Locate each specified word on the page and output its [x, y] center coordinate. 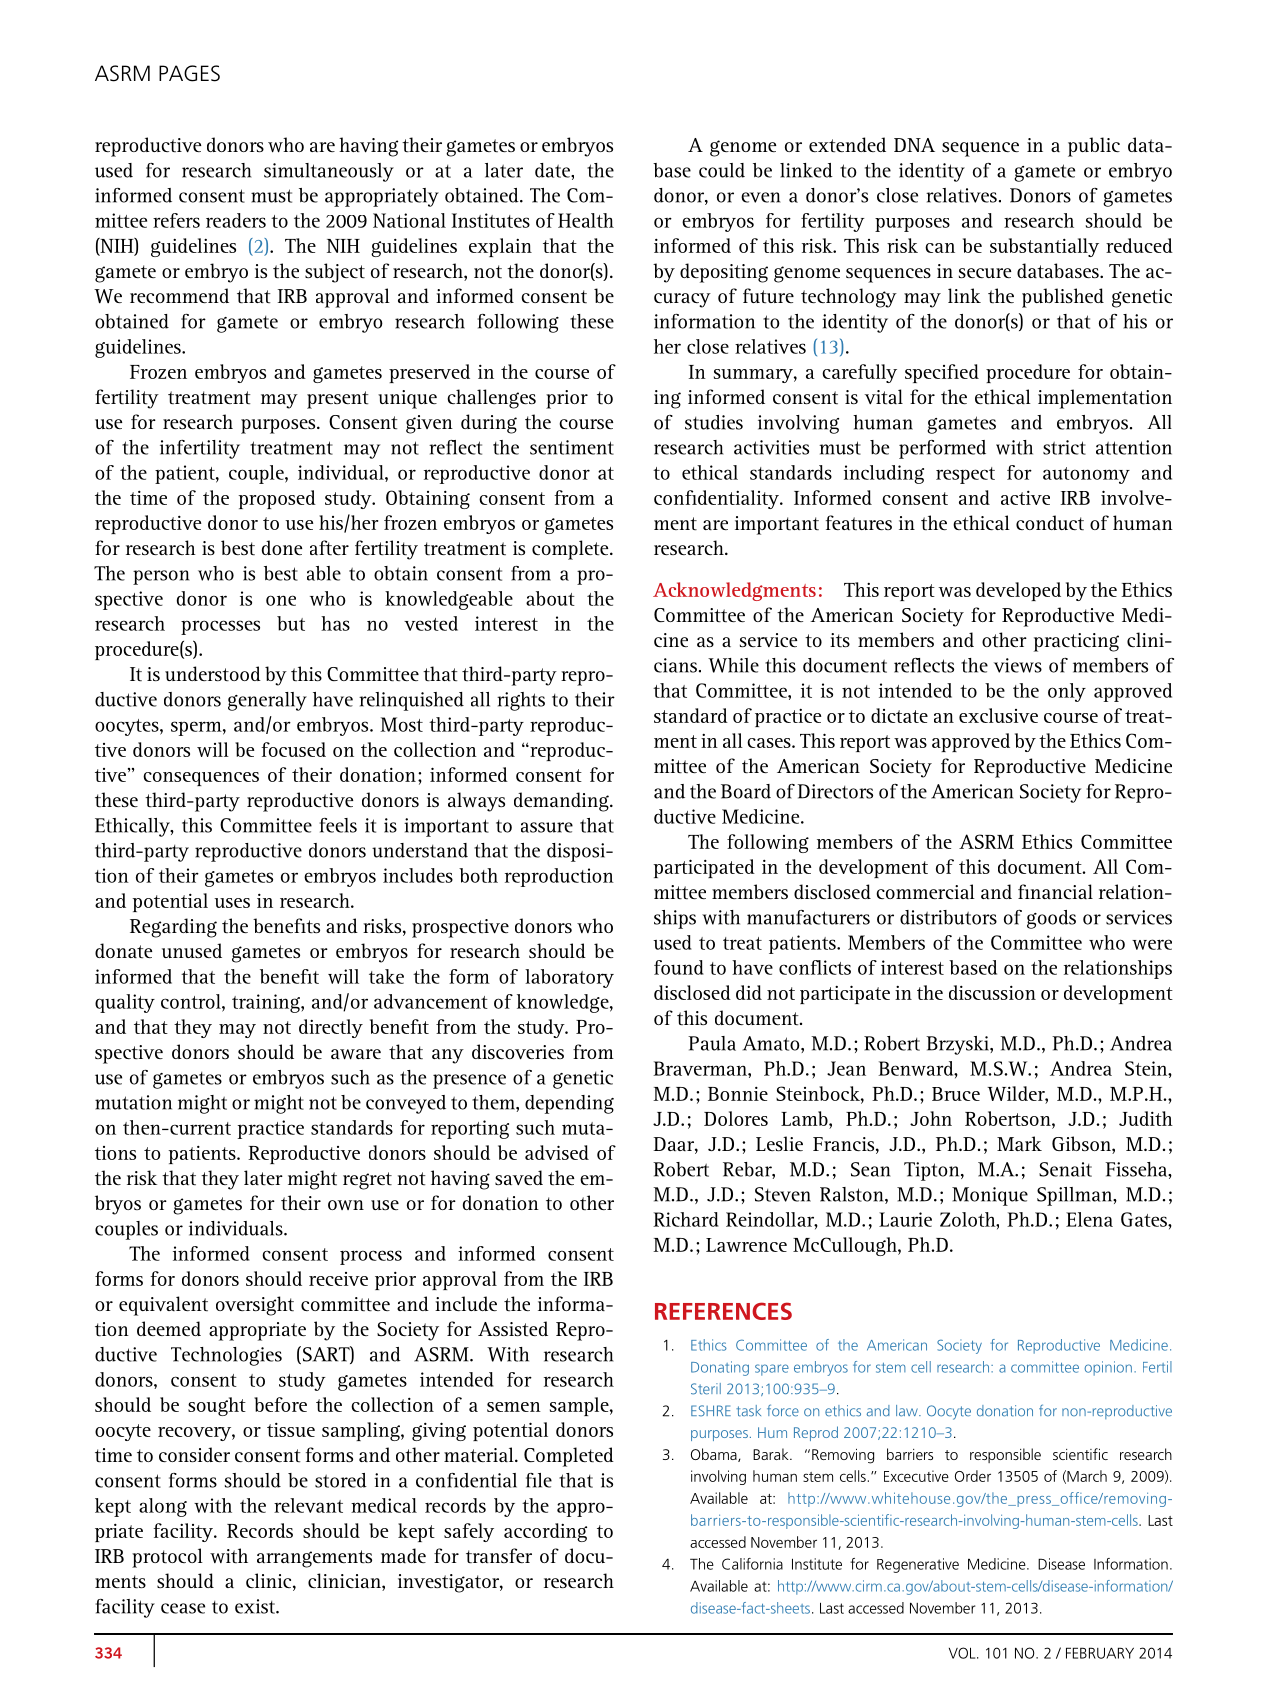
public [1094, 147]
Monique [990, 1196]
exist [256, 1606]
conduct [1050, 522]
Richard [686, 1219]
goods [1051, 919]
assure [547, 827]
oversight [255, 1306]
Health [586, 220]
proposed [277, 499]
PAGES [189, 73]
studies [714, 422]
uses [232, 903]
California [752, 1564]
